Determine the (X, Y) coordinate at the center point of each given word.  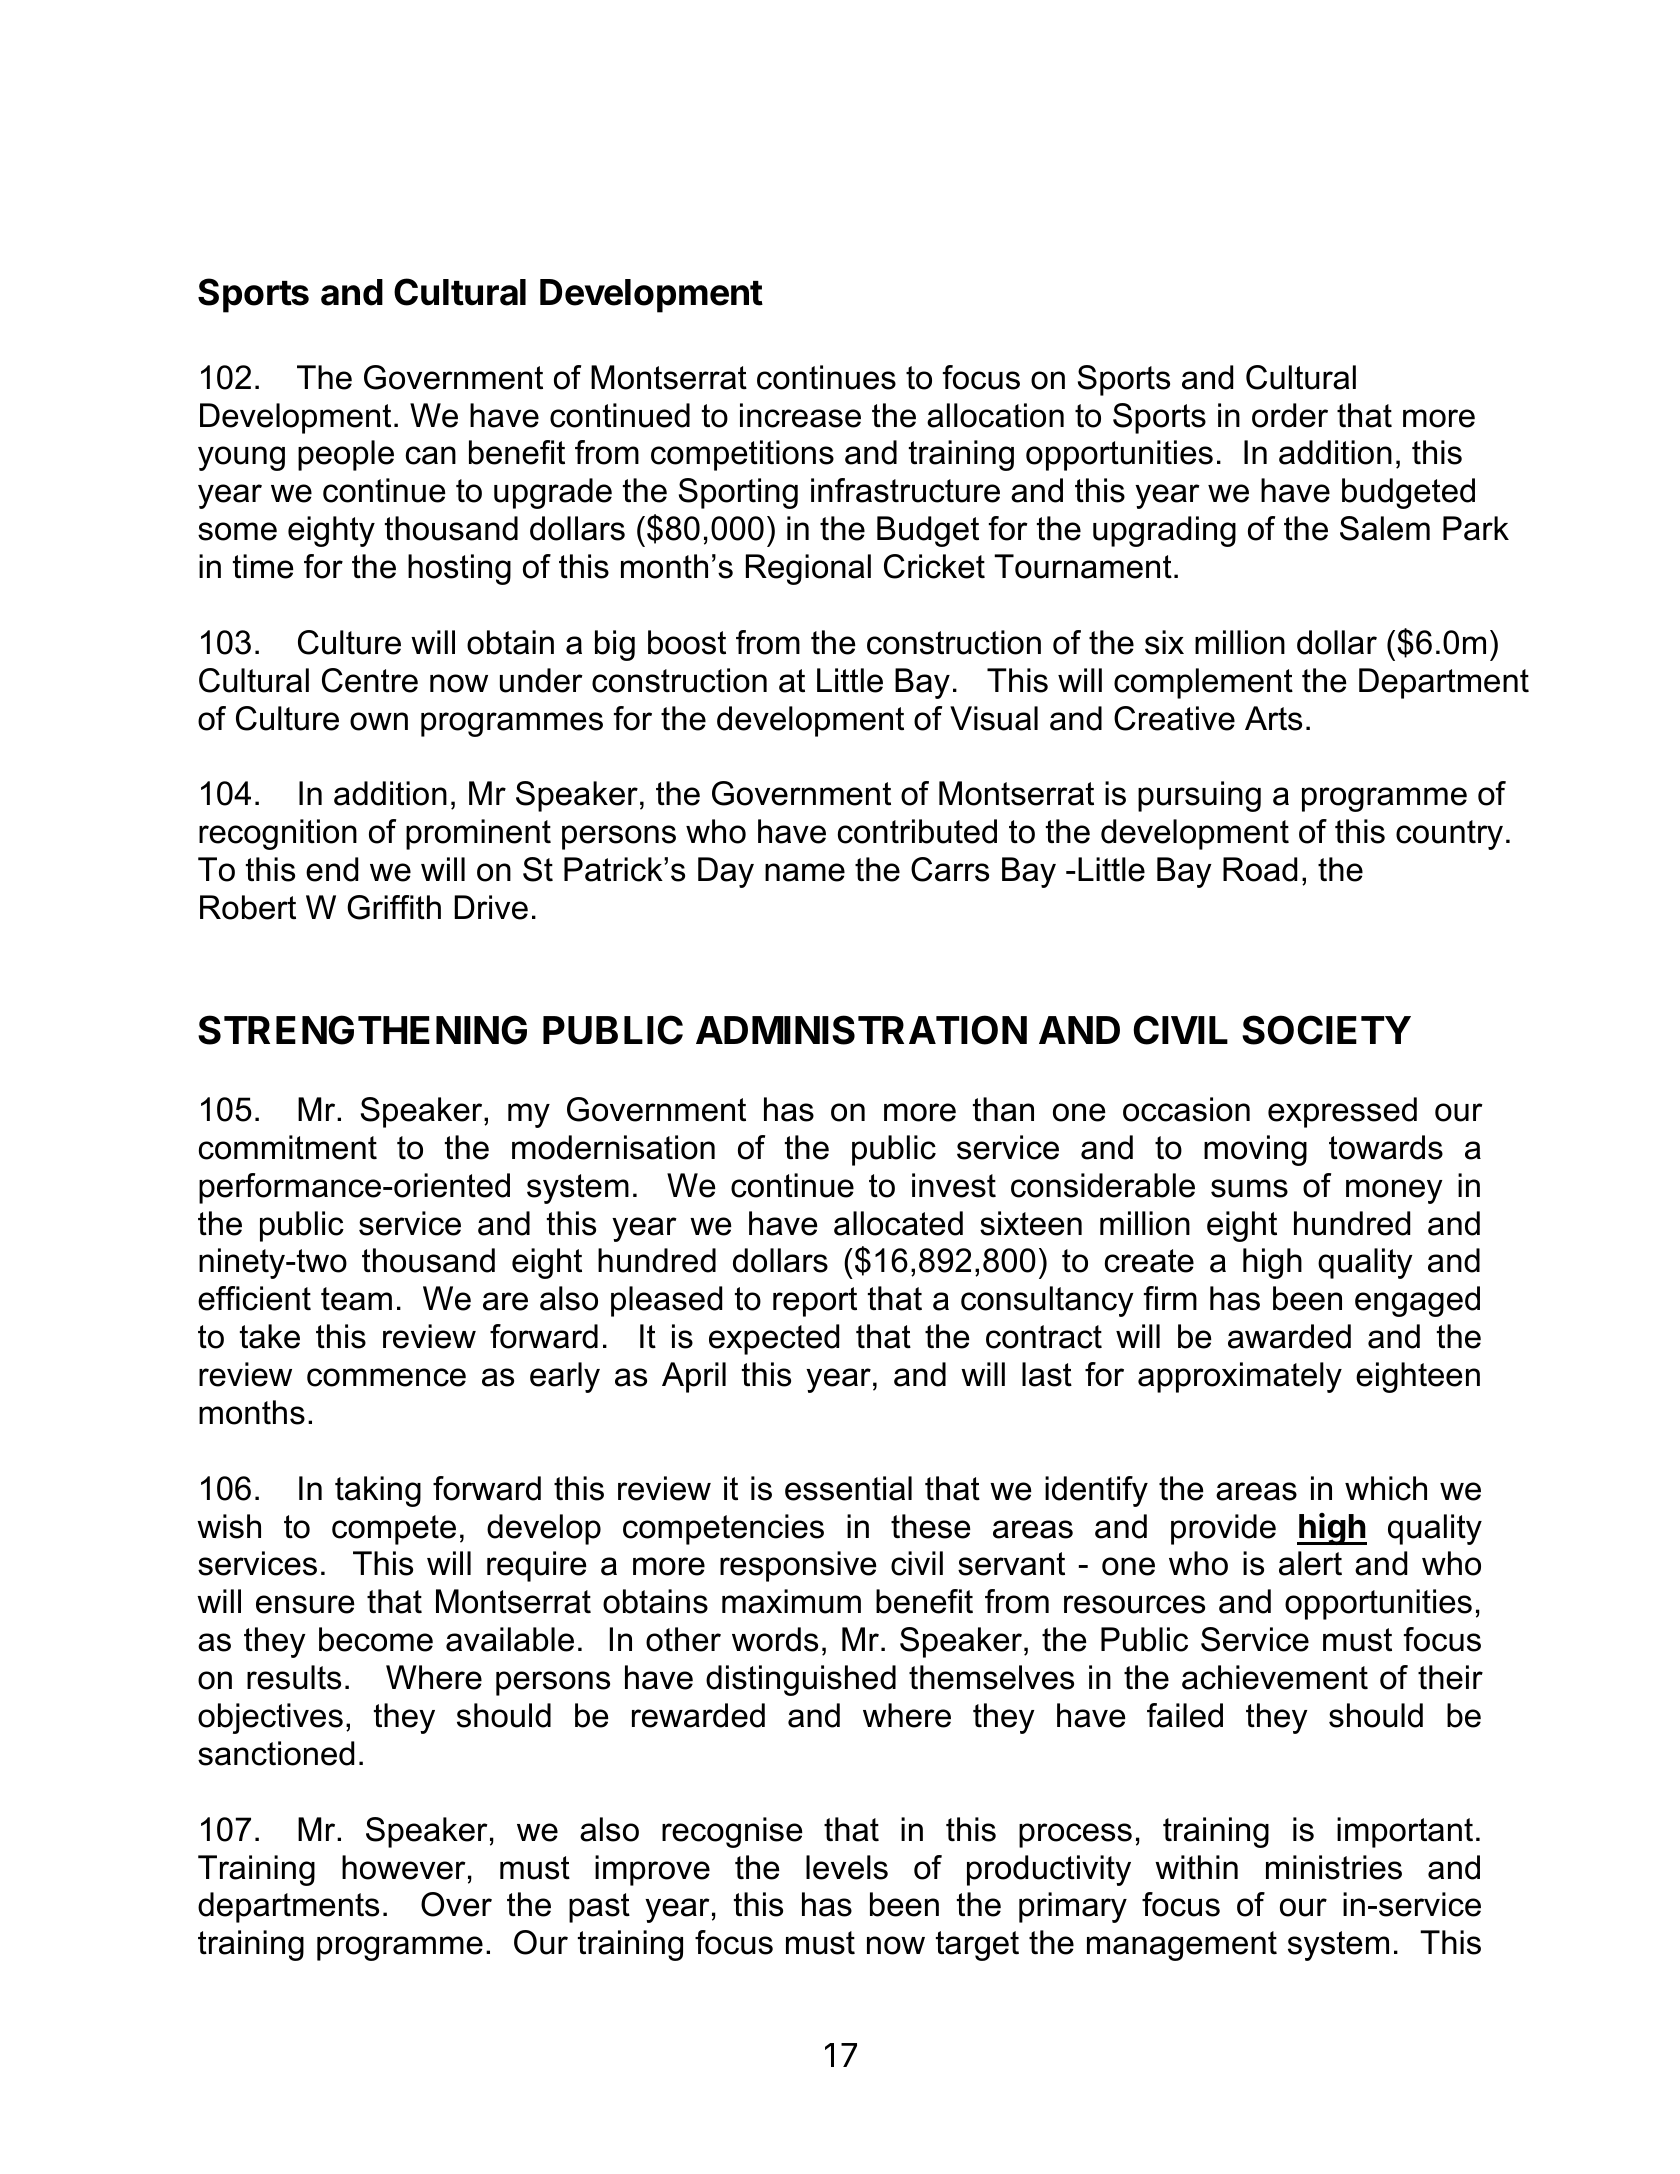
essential (848, 1488)
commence (386, 1377)
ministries (1334, 1867)
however (404, 1867)
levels (847, 1867)
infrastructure (905, 490)
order (1290, 415)
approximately (1240, 1377)
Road (1260, 869)
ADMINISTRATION (861, 1030)
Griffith (394, 907)
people (346, 455)
